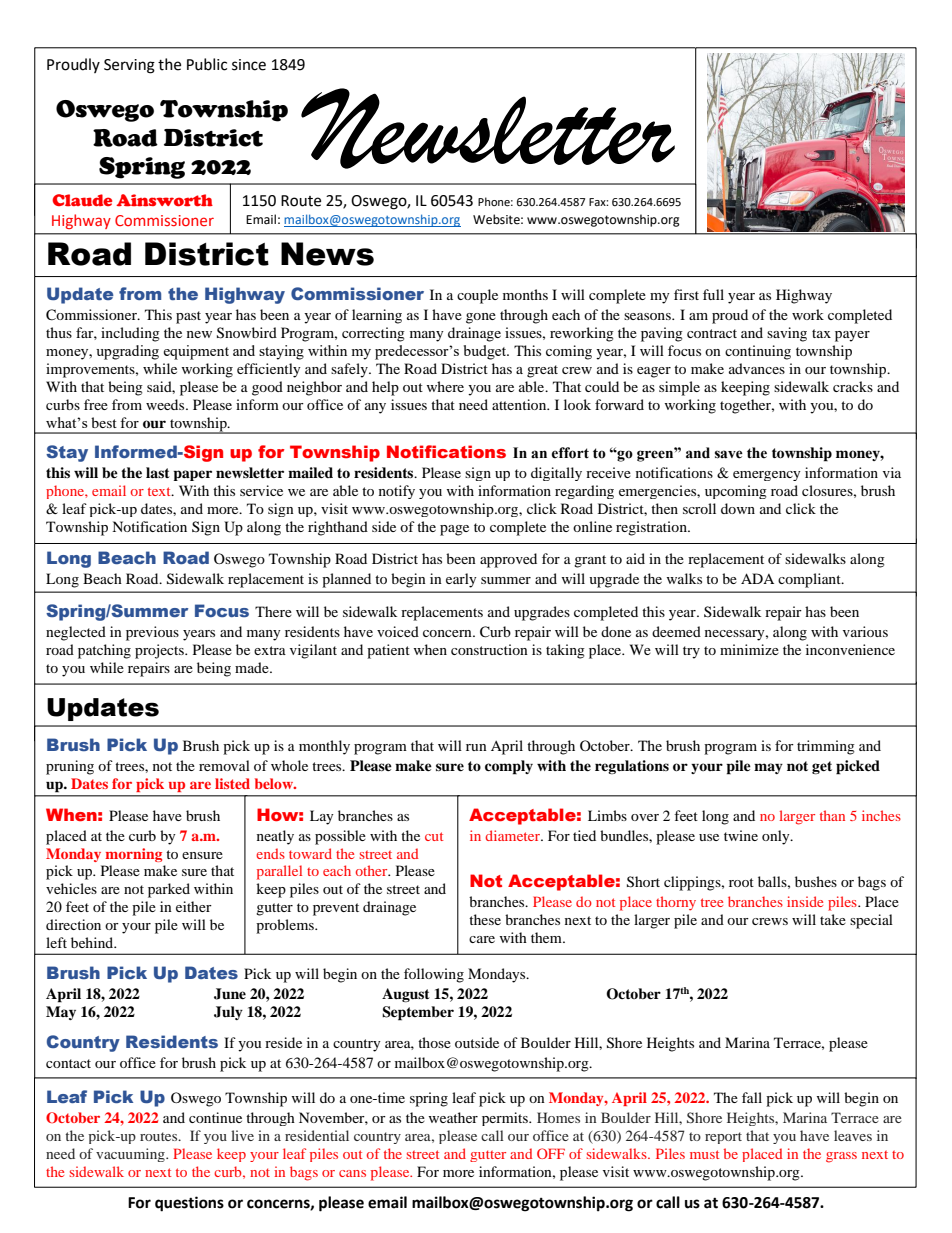 The width and height of the screenshot is (952, 1233). I want to click on Serving, so click(129, 66).
